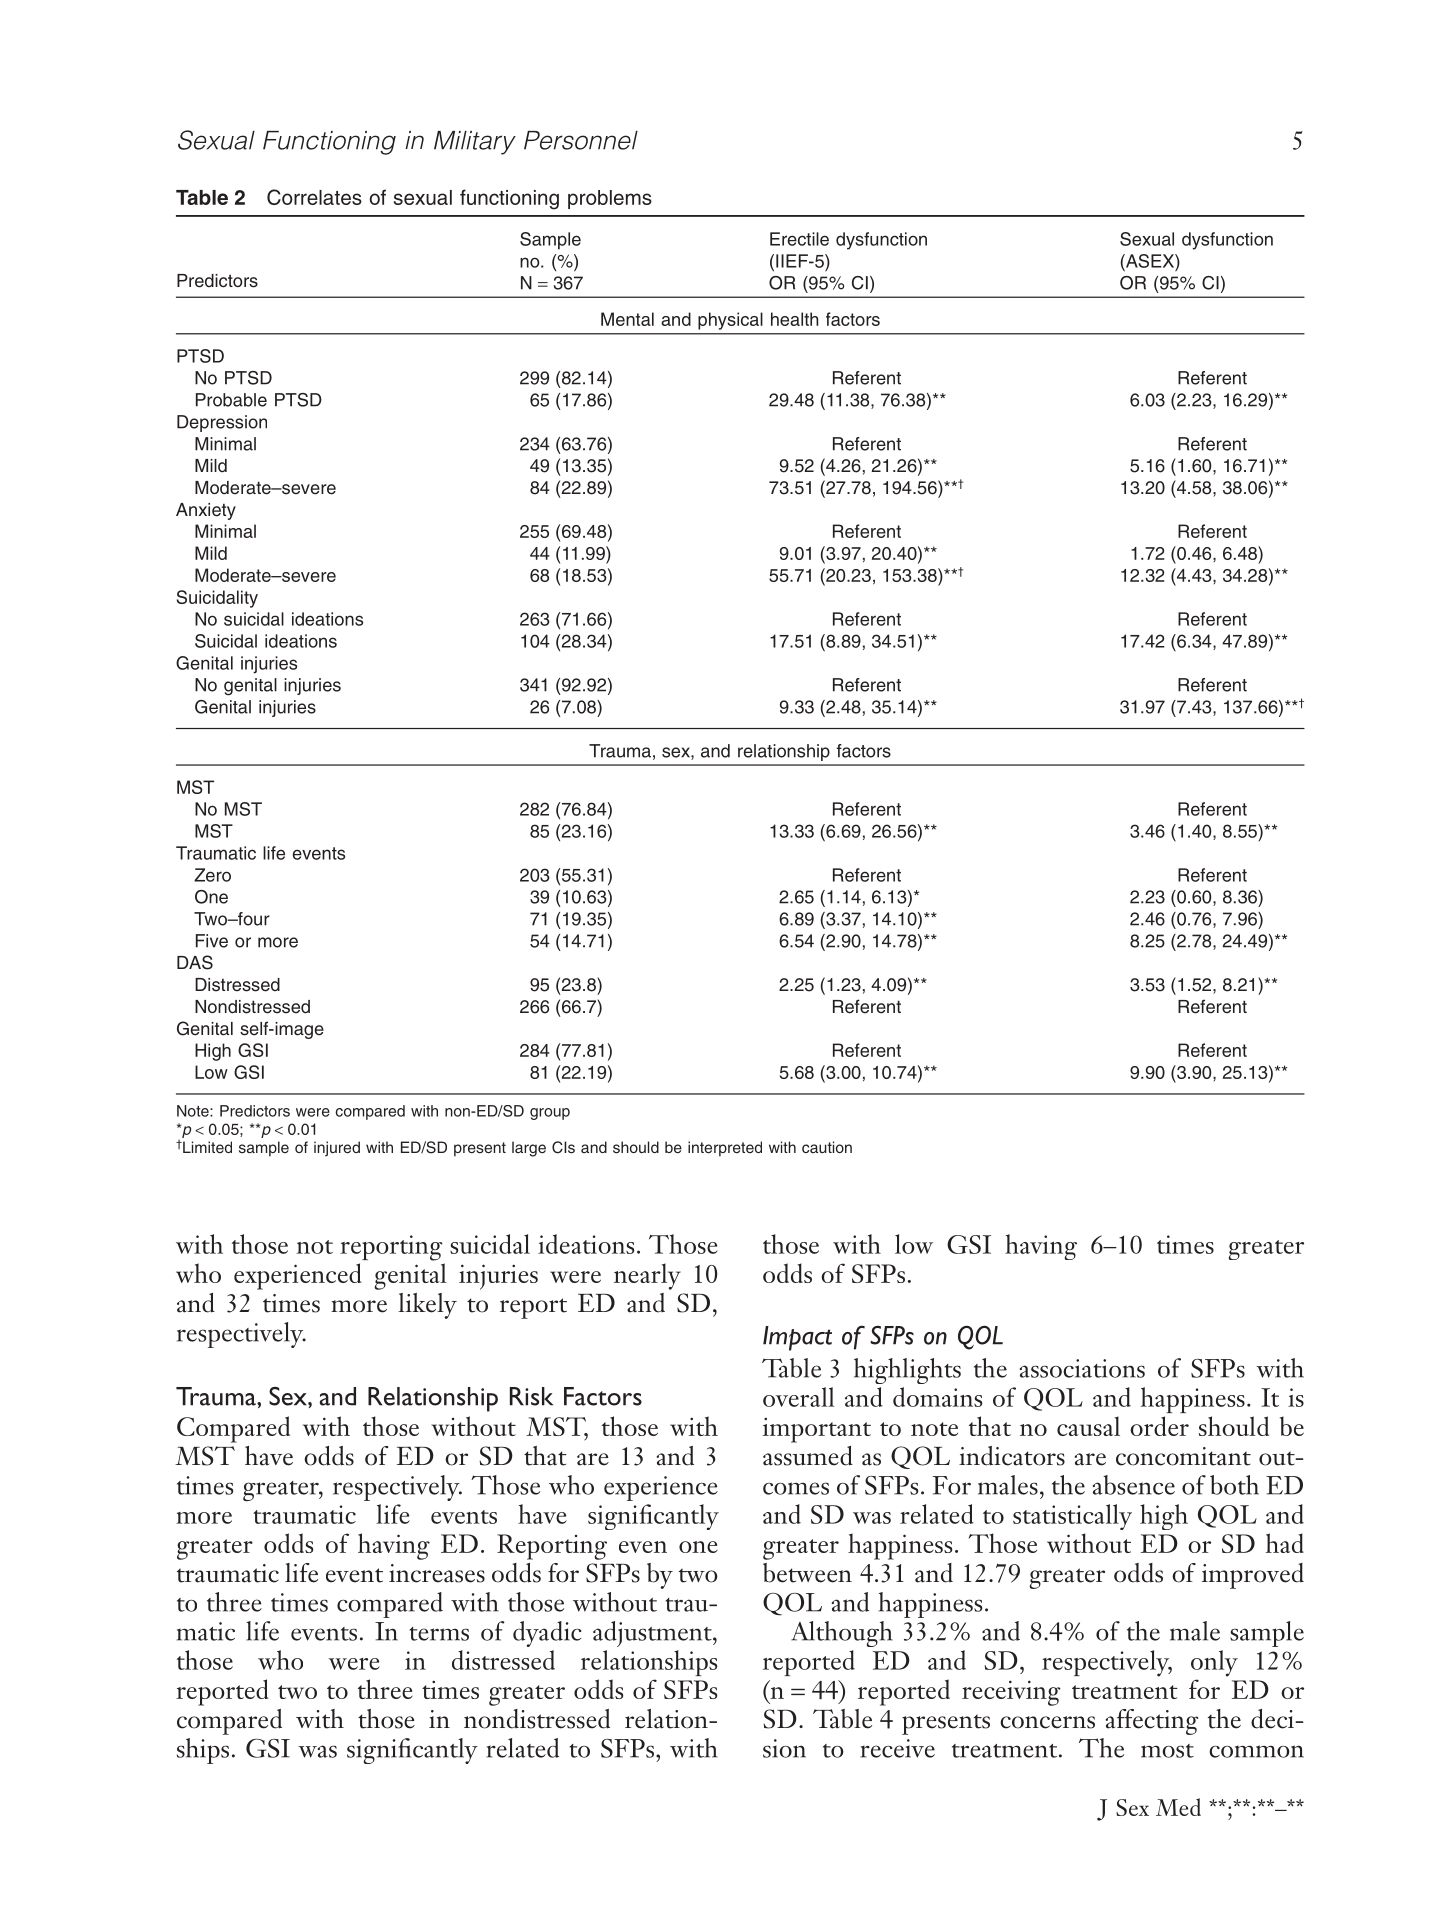 The height and width of the document is (1912, 1451). What do you see at coordinates (827, 1147) in the document?
I see `caution` at bounding box center [827, 1147].
